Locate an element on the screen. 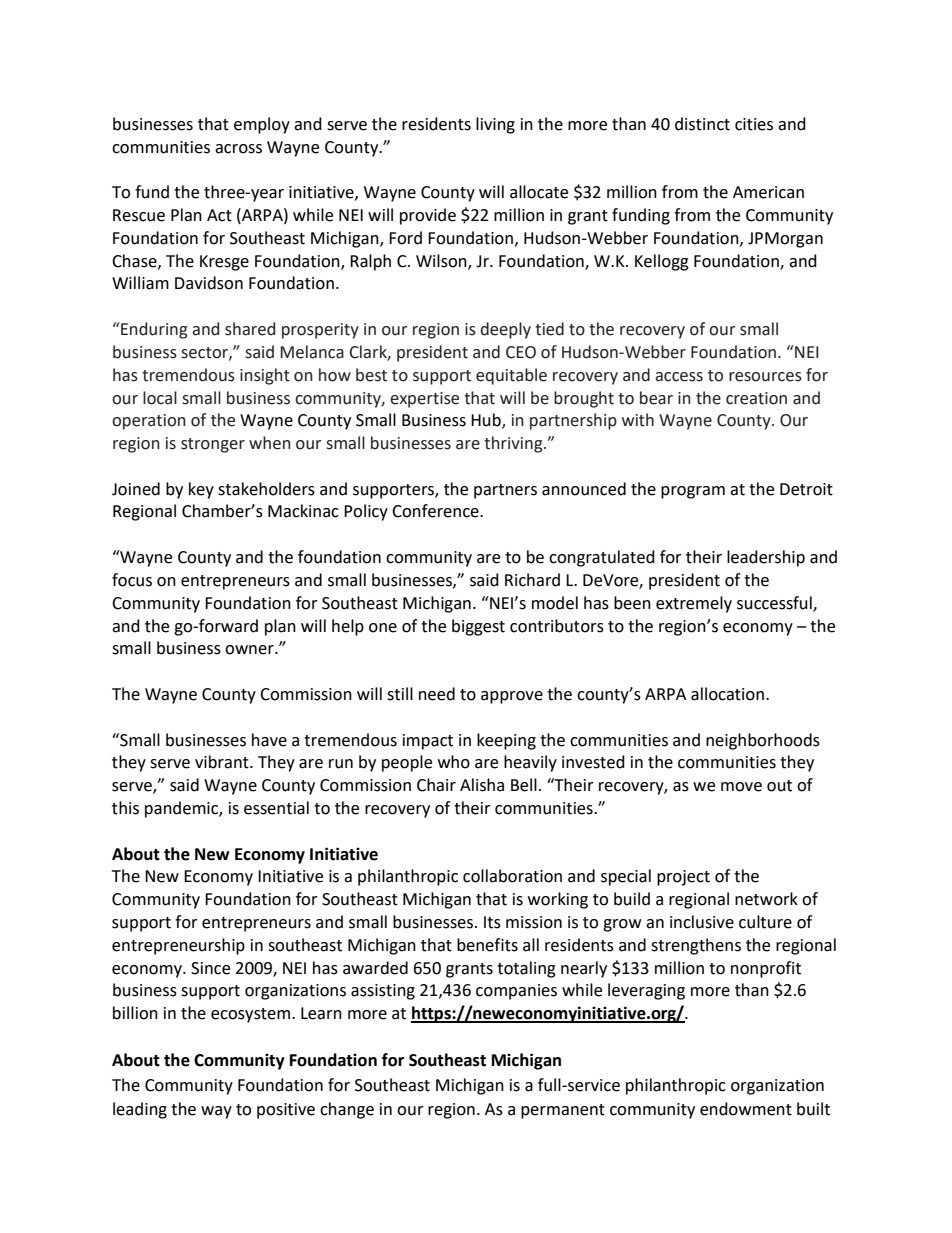 The width and height of the screenshot is (952, 1233). living is located at coordinates (495, 125).
